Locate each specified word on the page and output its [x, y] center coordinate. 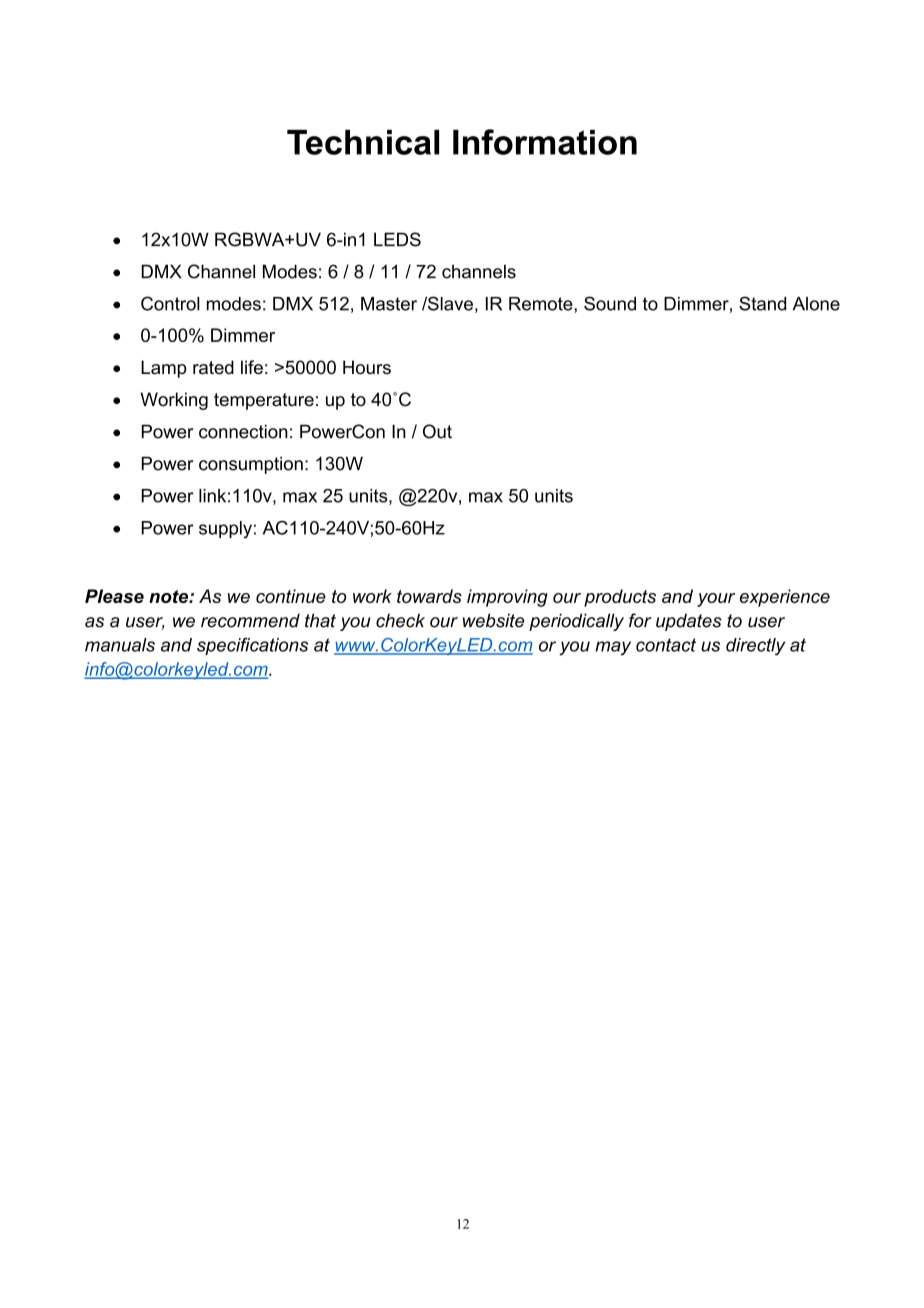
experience [785, 598]
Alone [816, 304]
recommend [250, 620]
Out [437, 431]
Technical [363, 142]
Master [389, 304]
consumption [251, 465]
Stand [762, 303]
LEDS [397, 239]
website [493, 620]
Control [170, 303]
